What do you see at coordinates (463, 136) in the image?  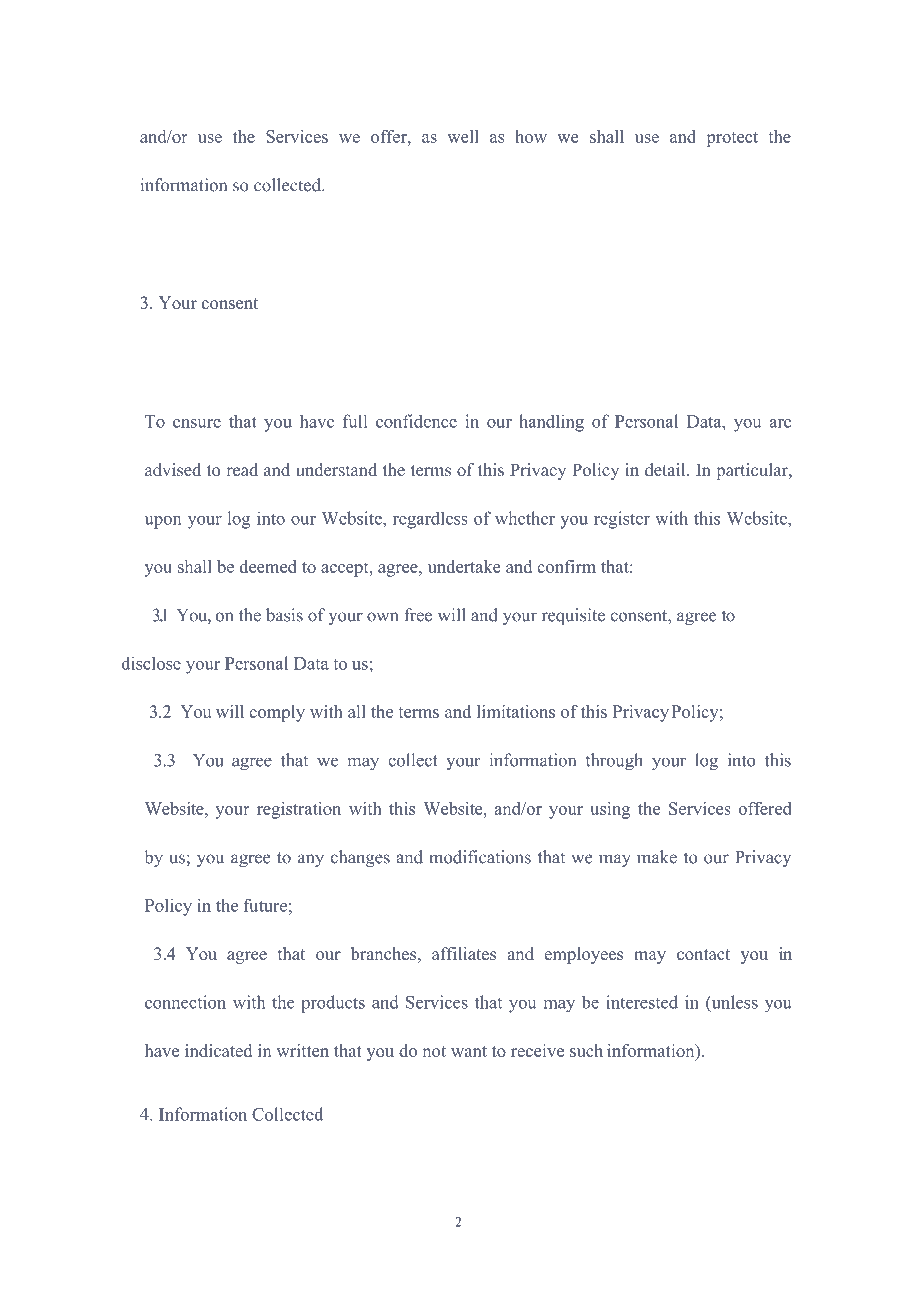 I see `well` at bounding box center [463, 136].
